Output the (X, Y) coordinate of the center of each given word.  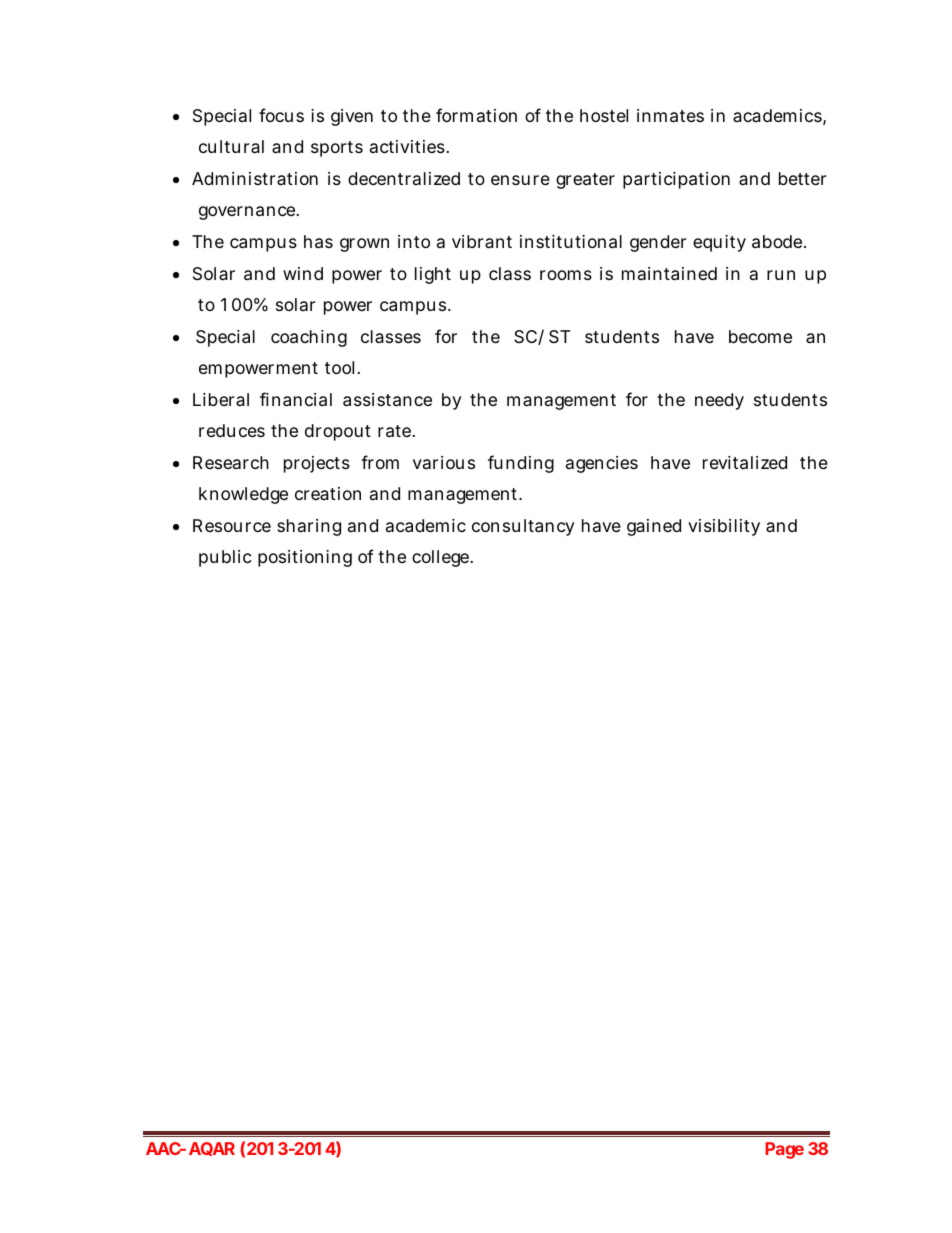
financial (296, 399)
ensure (520, 180)
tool (339, 367)
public (225, 558)
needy (719, 401)
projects (317, 464)
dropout (338, 432)
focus (281, 115)
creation (328, 493)
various (444, 462)
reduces (232, 430)
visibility (724, 527)
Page (784, 1150)
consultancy (523, 527)
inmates (670, 116)
